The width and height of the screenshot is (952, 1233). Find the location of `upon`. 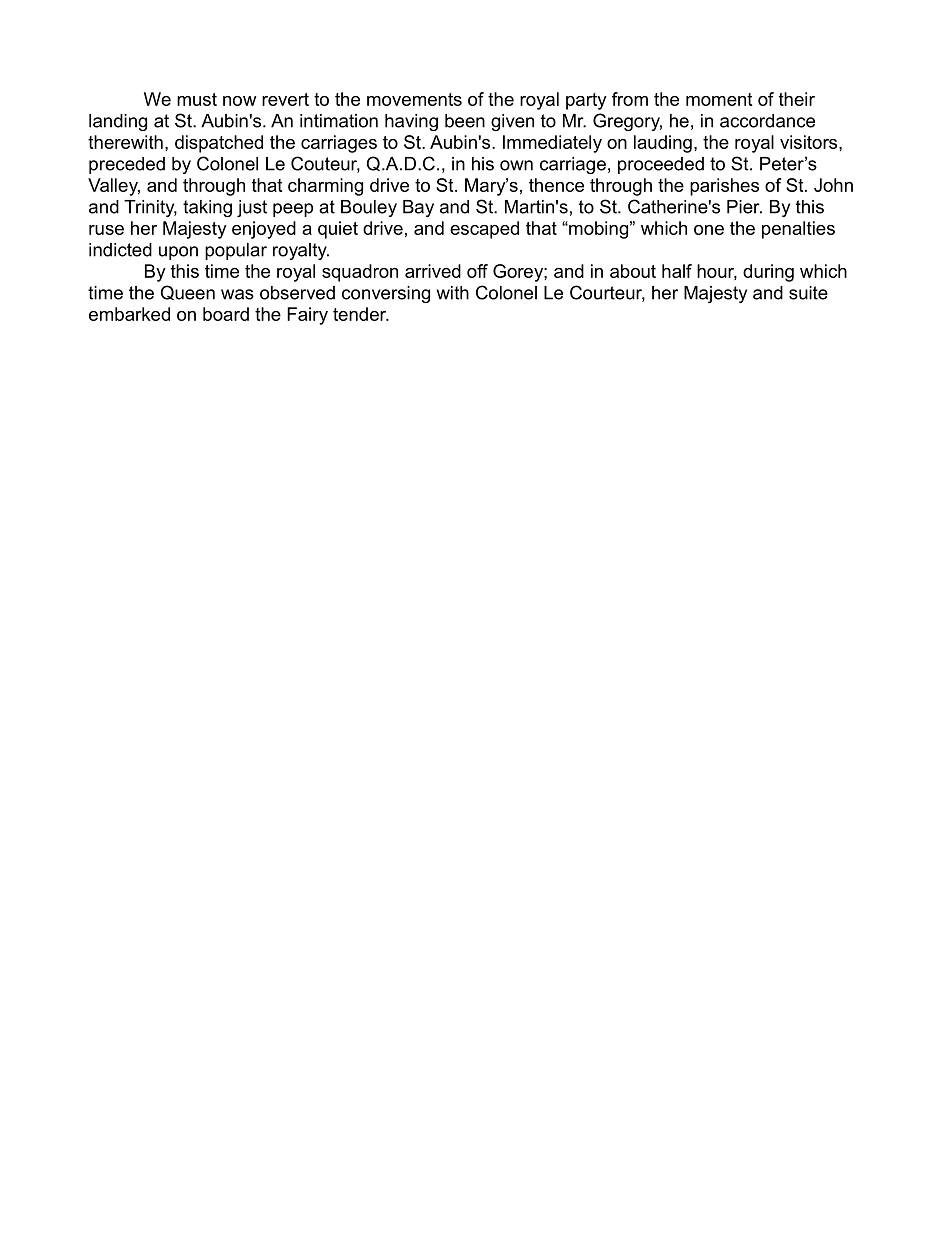

upon is located at coordinates (178, 253).
